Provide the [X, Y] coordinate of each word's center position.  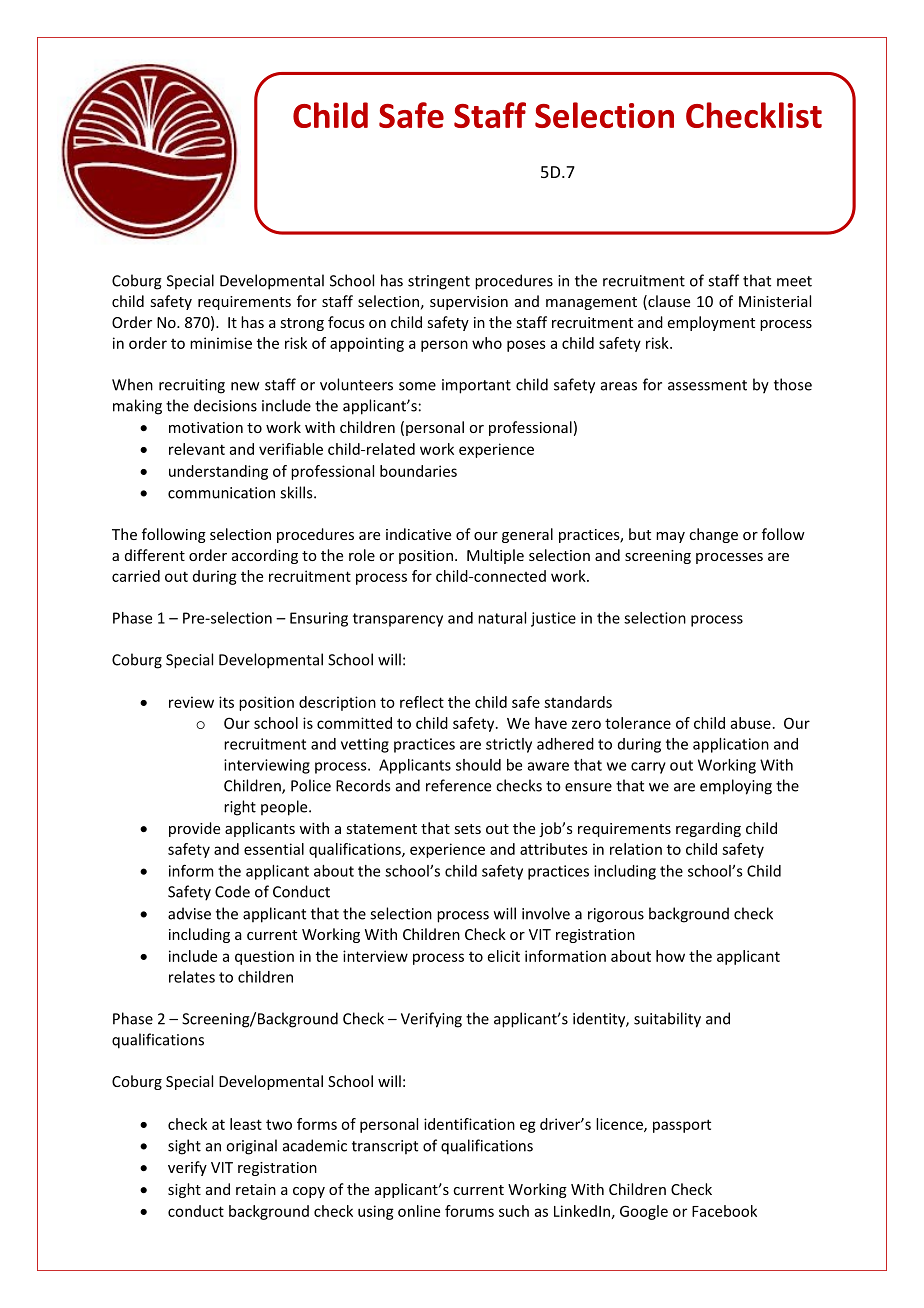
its [226, 702]
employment [711, 323]
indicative [418, 534]
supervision [469, 303]
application [731, 745]
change [713, 535]
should [478, 765]
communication [221, 493]
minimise [221, 343]
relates [192, 977]
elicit [504, 956]
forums [469, 1211]
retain [256, 1189]
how [670, 956]
